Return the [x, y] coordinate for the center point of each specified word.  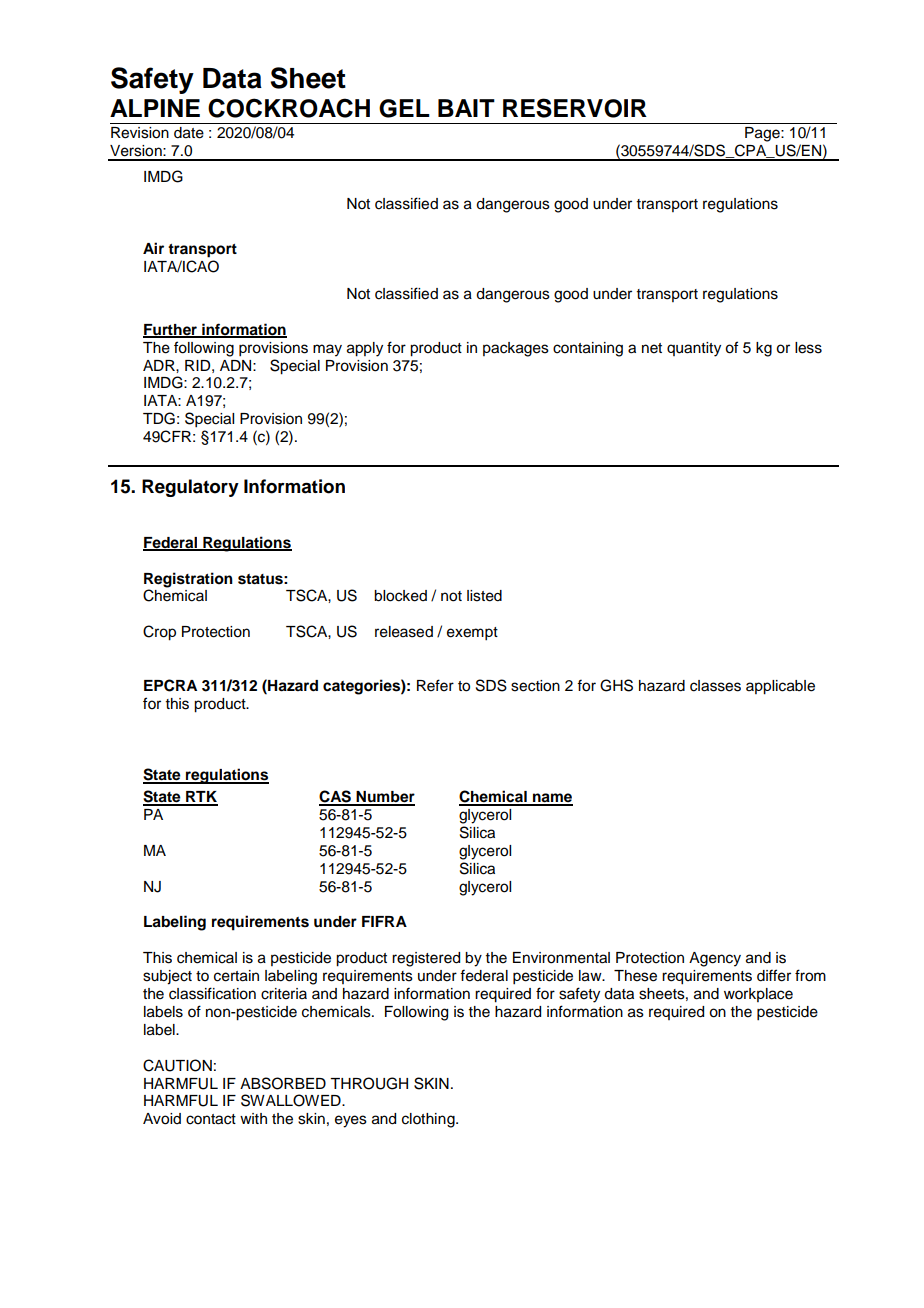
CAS [336, 797]
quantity [694, 349]
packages [516, 349]
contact [211, 1119]
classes [715, 686]
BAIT [466, 108]
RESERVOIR [575, 108]
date [189, 133]
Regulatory [190, 488]
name [552, 799]
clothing [429, 1120]
